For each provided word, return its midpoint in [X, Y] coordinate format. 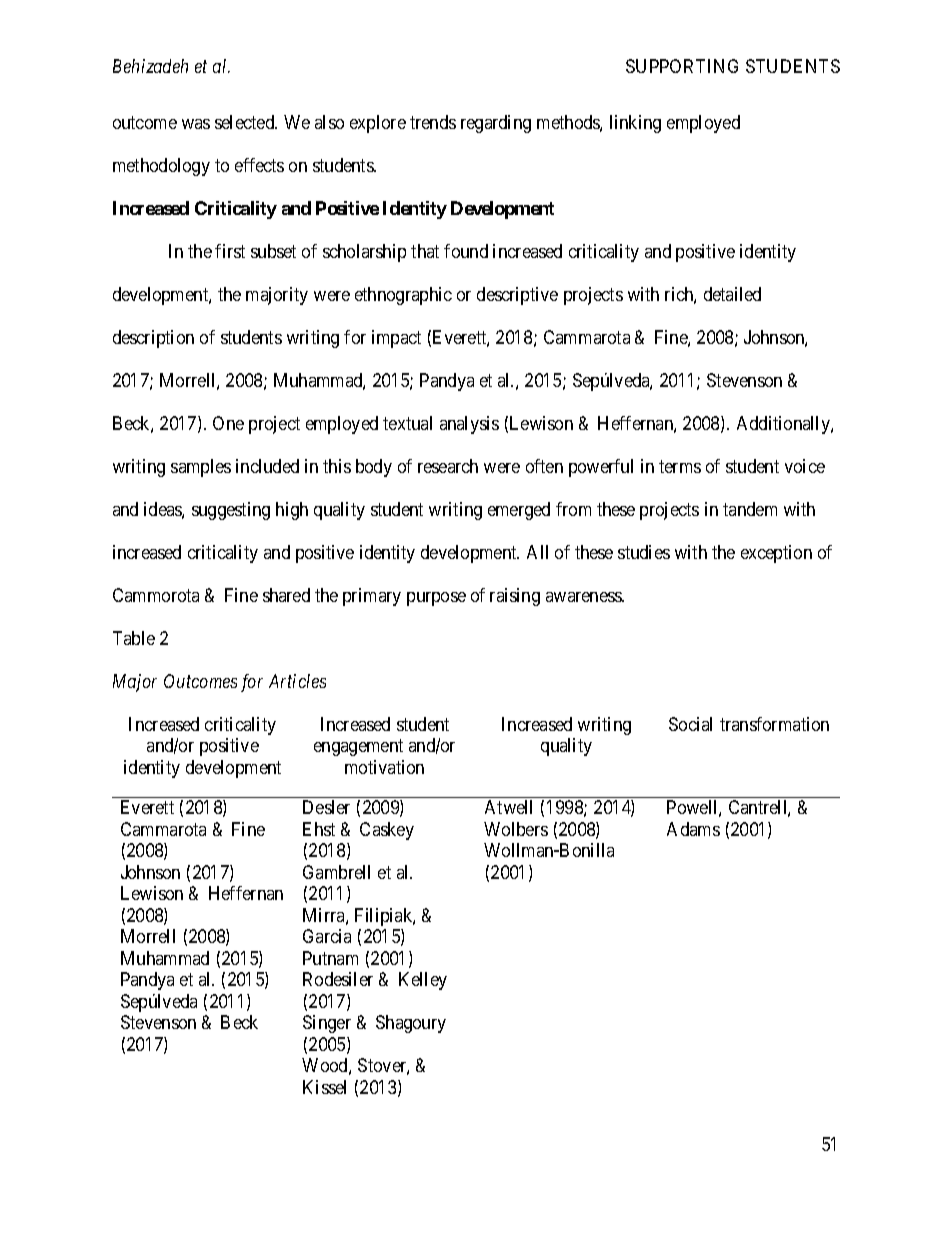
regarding [496, 124]
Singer [327, 1024]
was [196, 124]
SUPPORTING [682, 66]
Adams [693, 829]
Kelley [423, 981]
